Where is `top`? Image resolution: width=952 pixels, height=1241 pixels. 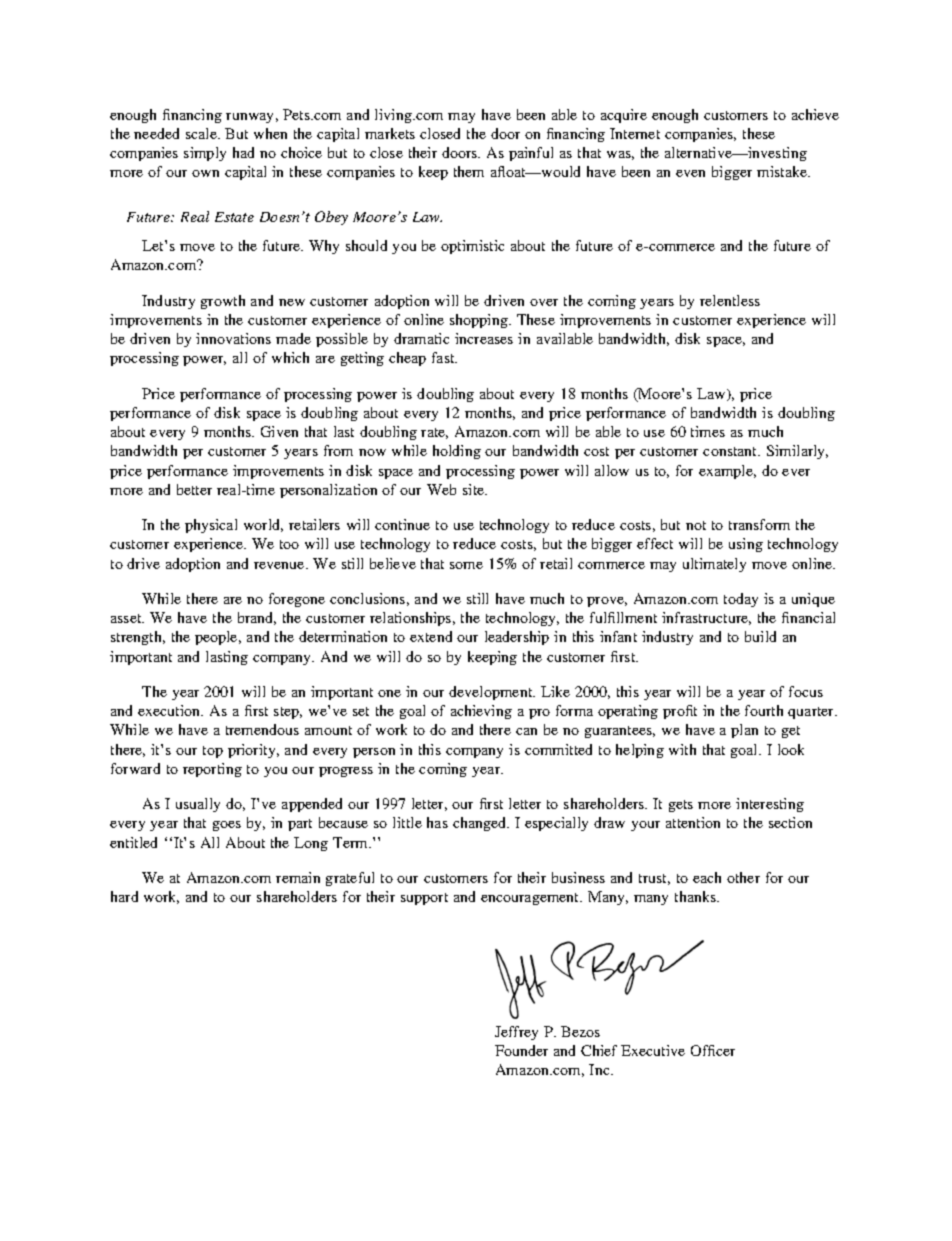
top is located at coordinates (213, 752).
